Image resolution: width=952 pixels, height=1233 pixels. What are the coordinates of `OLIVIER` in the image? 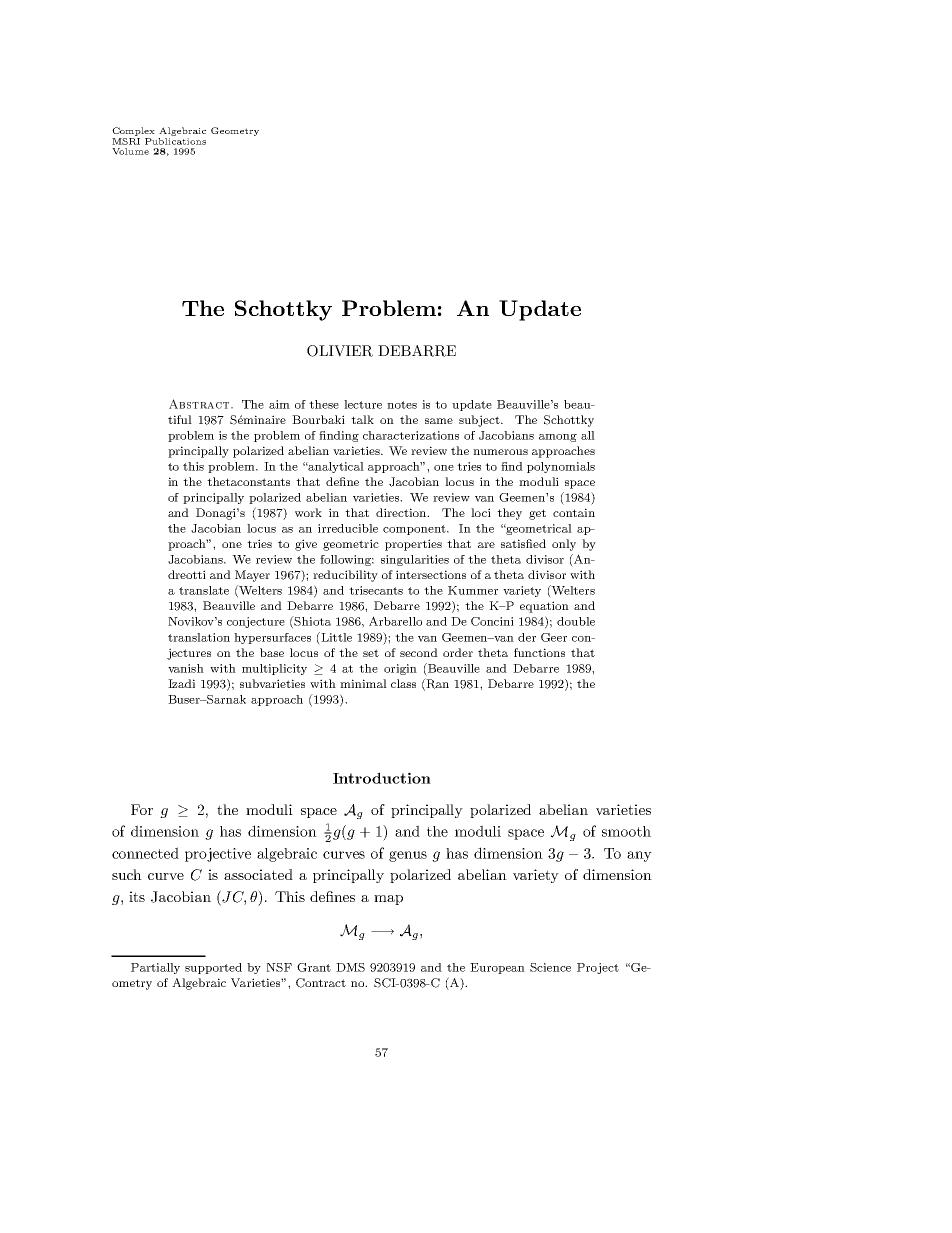 It's located at (340, 351).
